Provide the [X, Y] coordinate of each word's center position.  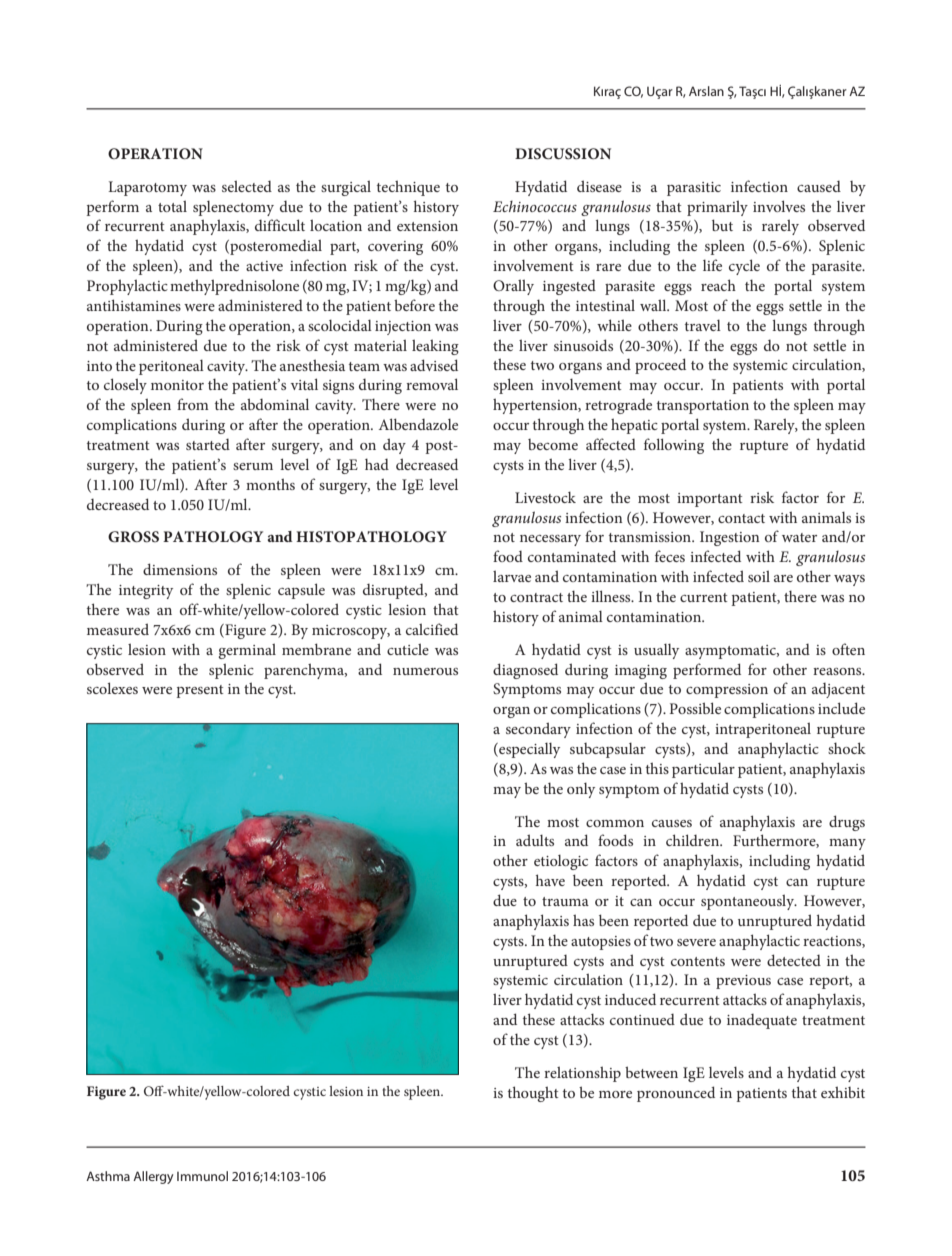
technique [408, 188]
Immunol [202, 1176]
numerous [425, 671]
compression [727, 691]
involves [779, 206]
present [200, 691]
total [172, 206]
